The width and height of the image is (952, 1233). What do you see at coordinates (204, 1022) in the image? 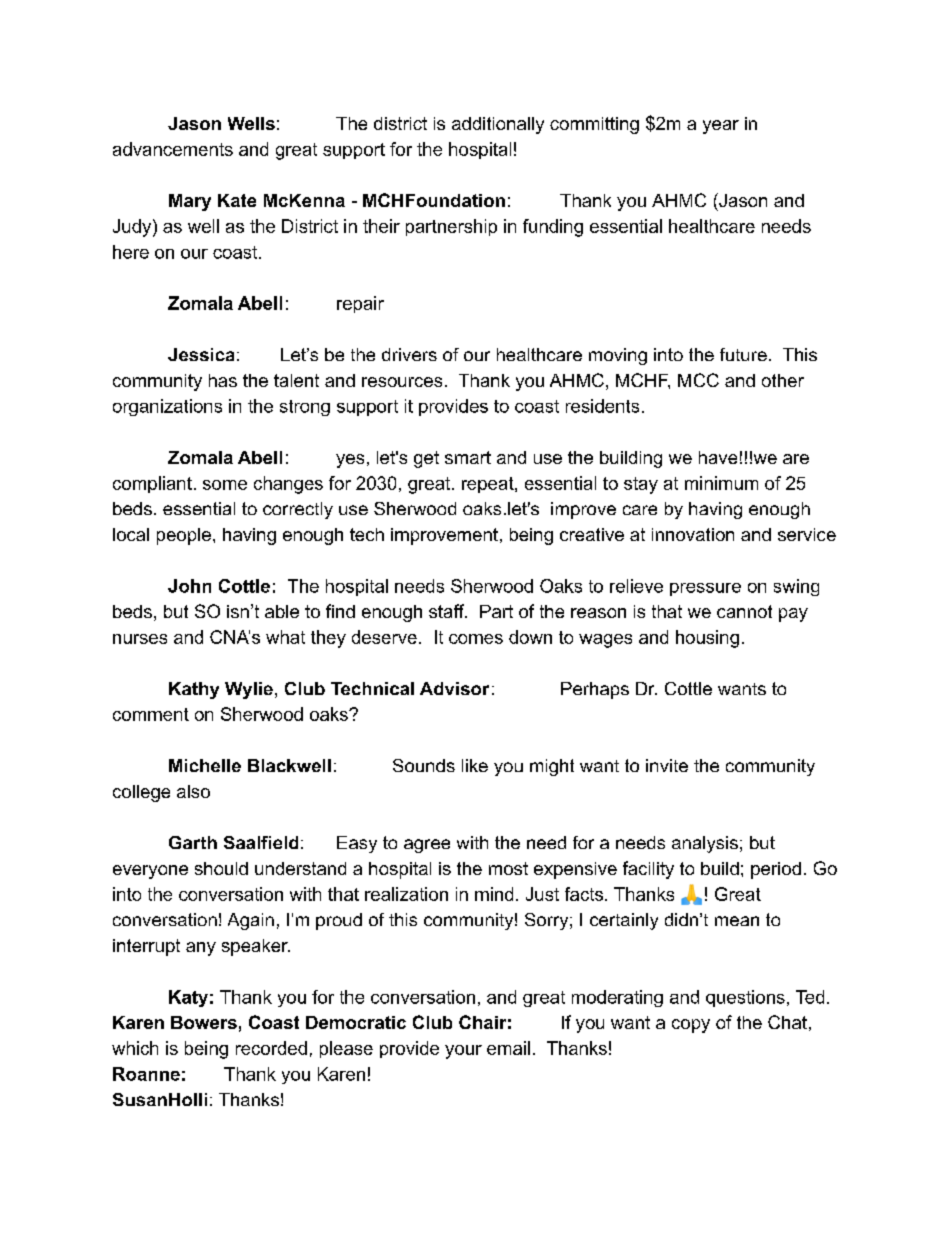
I see `Bowers` at bounding box center [204, 1022].
